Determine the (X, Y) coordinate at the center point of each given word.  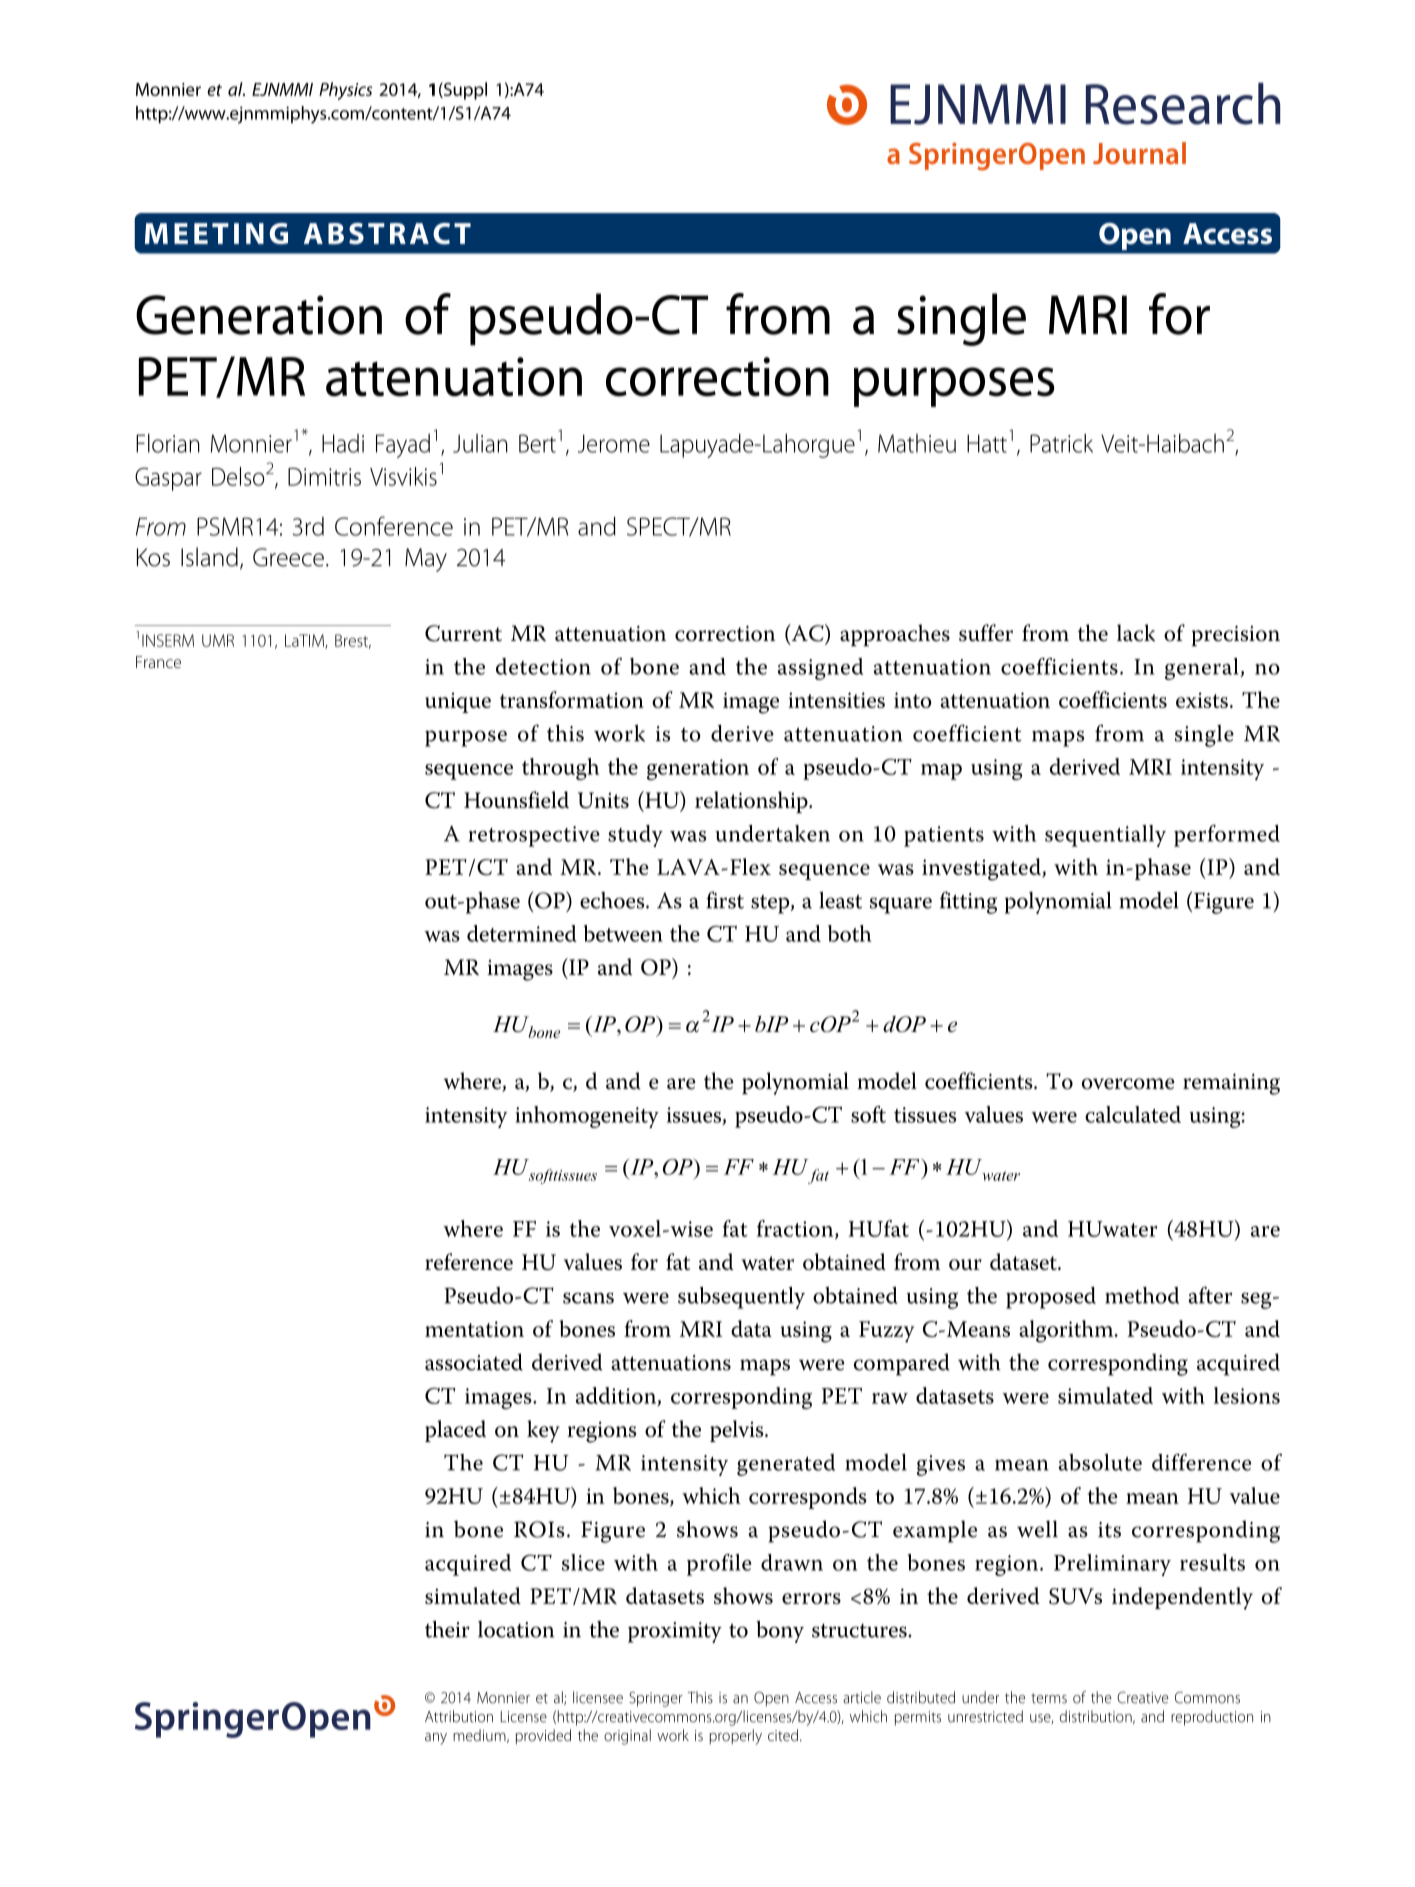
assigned (820, 669)
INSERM (168, 640)
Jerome (614, 443)
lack (1136, 633)
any (436, 1739)
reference (469, 1261)
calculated (1133, 1114)
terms (1049, 1698)
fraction (796, 1229)
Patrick (1061, 443)
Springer (656, 1699)
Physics (345, 91)
